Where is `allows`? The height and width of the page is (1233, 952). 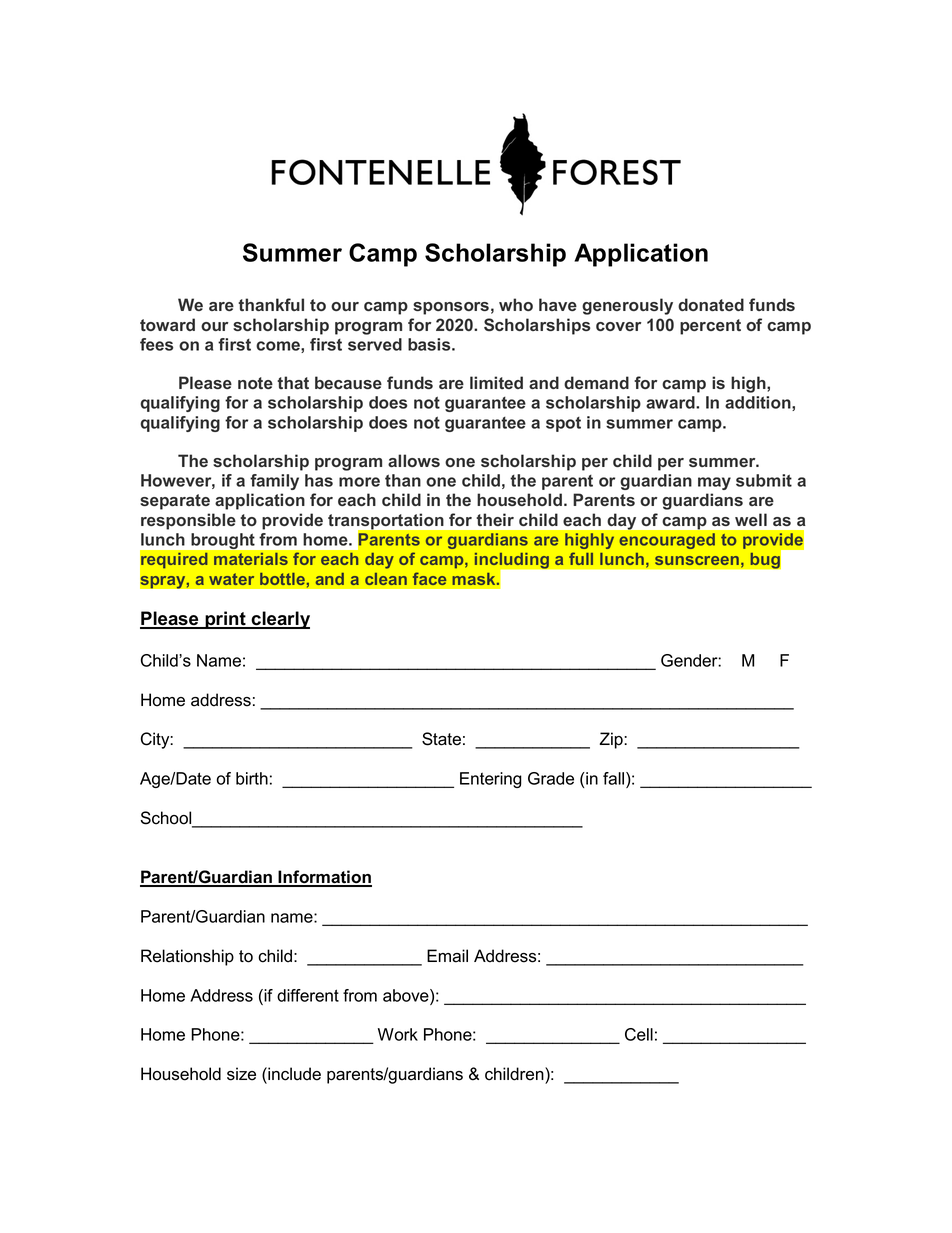 allows is located at coordinates (414, 460).
